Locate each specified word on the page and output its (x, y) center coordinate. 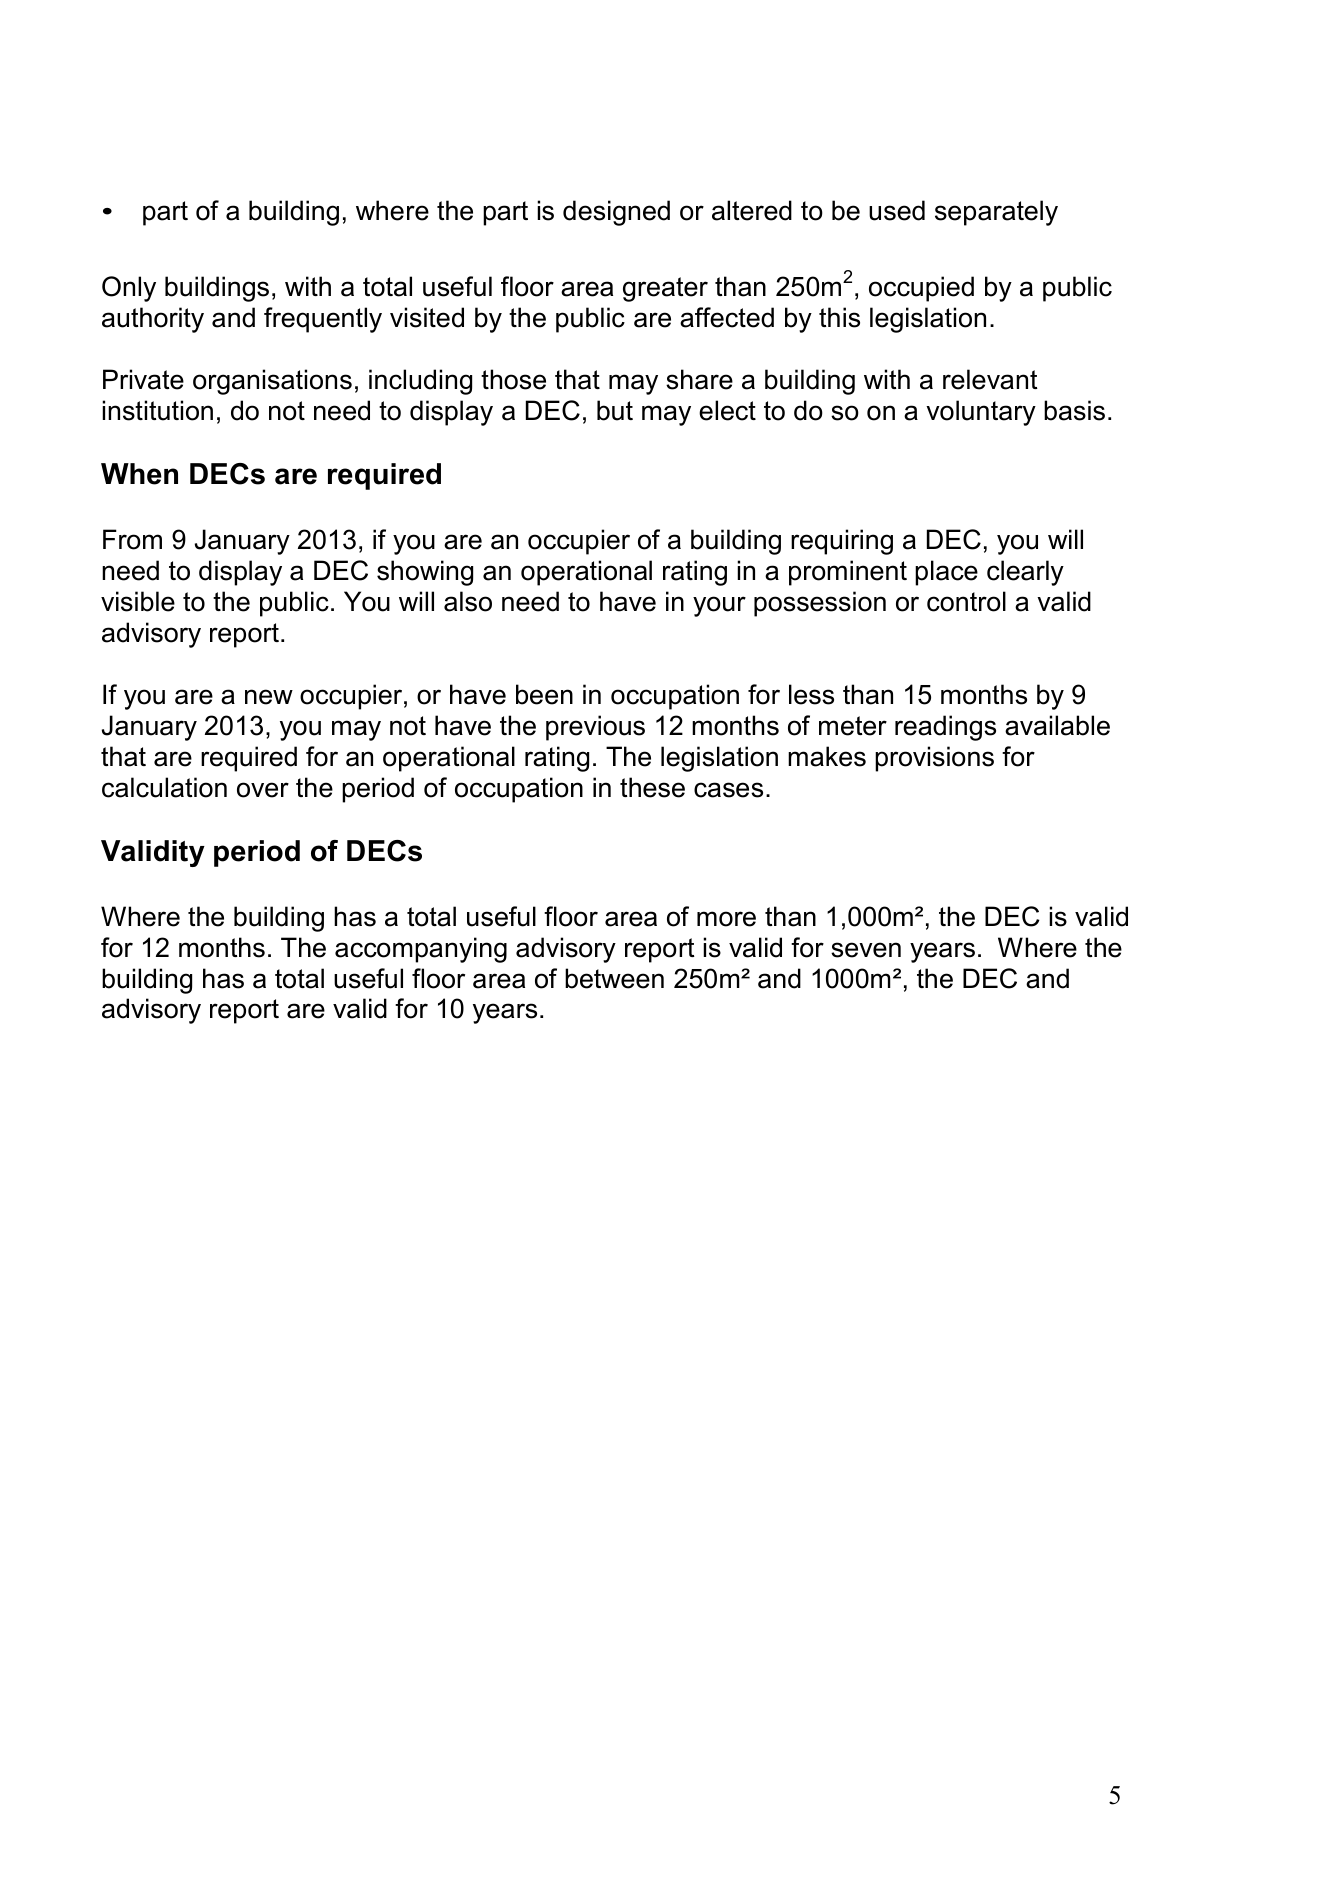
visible (138, 601)
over (263, 790)
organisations (272, 382)
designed (616, 213)
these (652, 787)
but (615, 410)
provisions (934, 759)
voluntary (981, 413)
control (966, 601)
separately (996, 213)
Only (129, 289)
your (719, 606)
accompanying (421, 950)
